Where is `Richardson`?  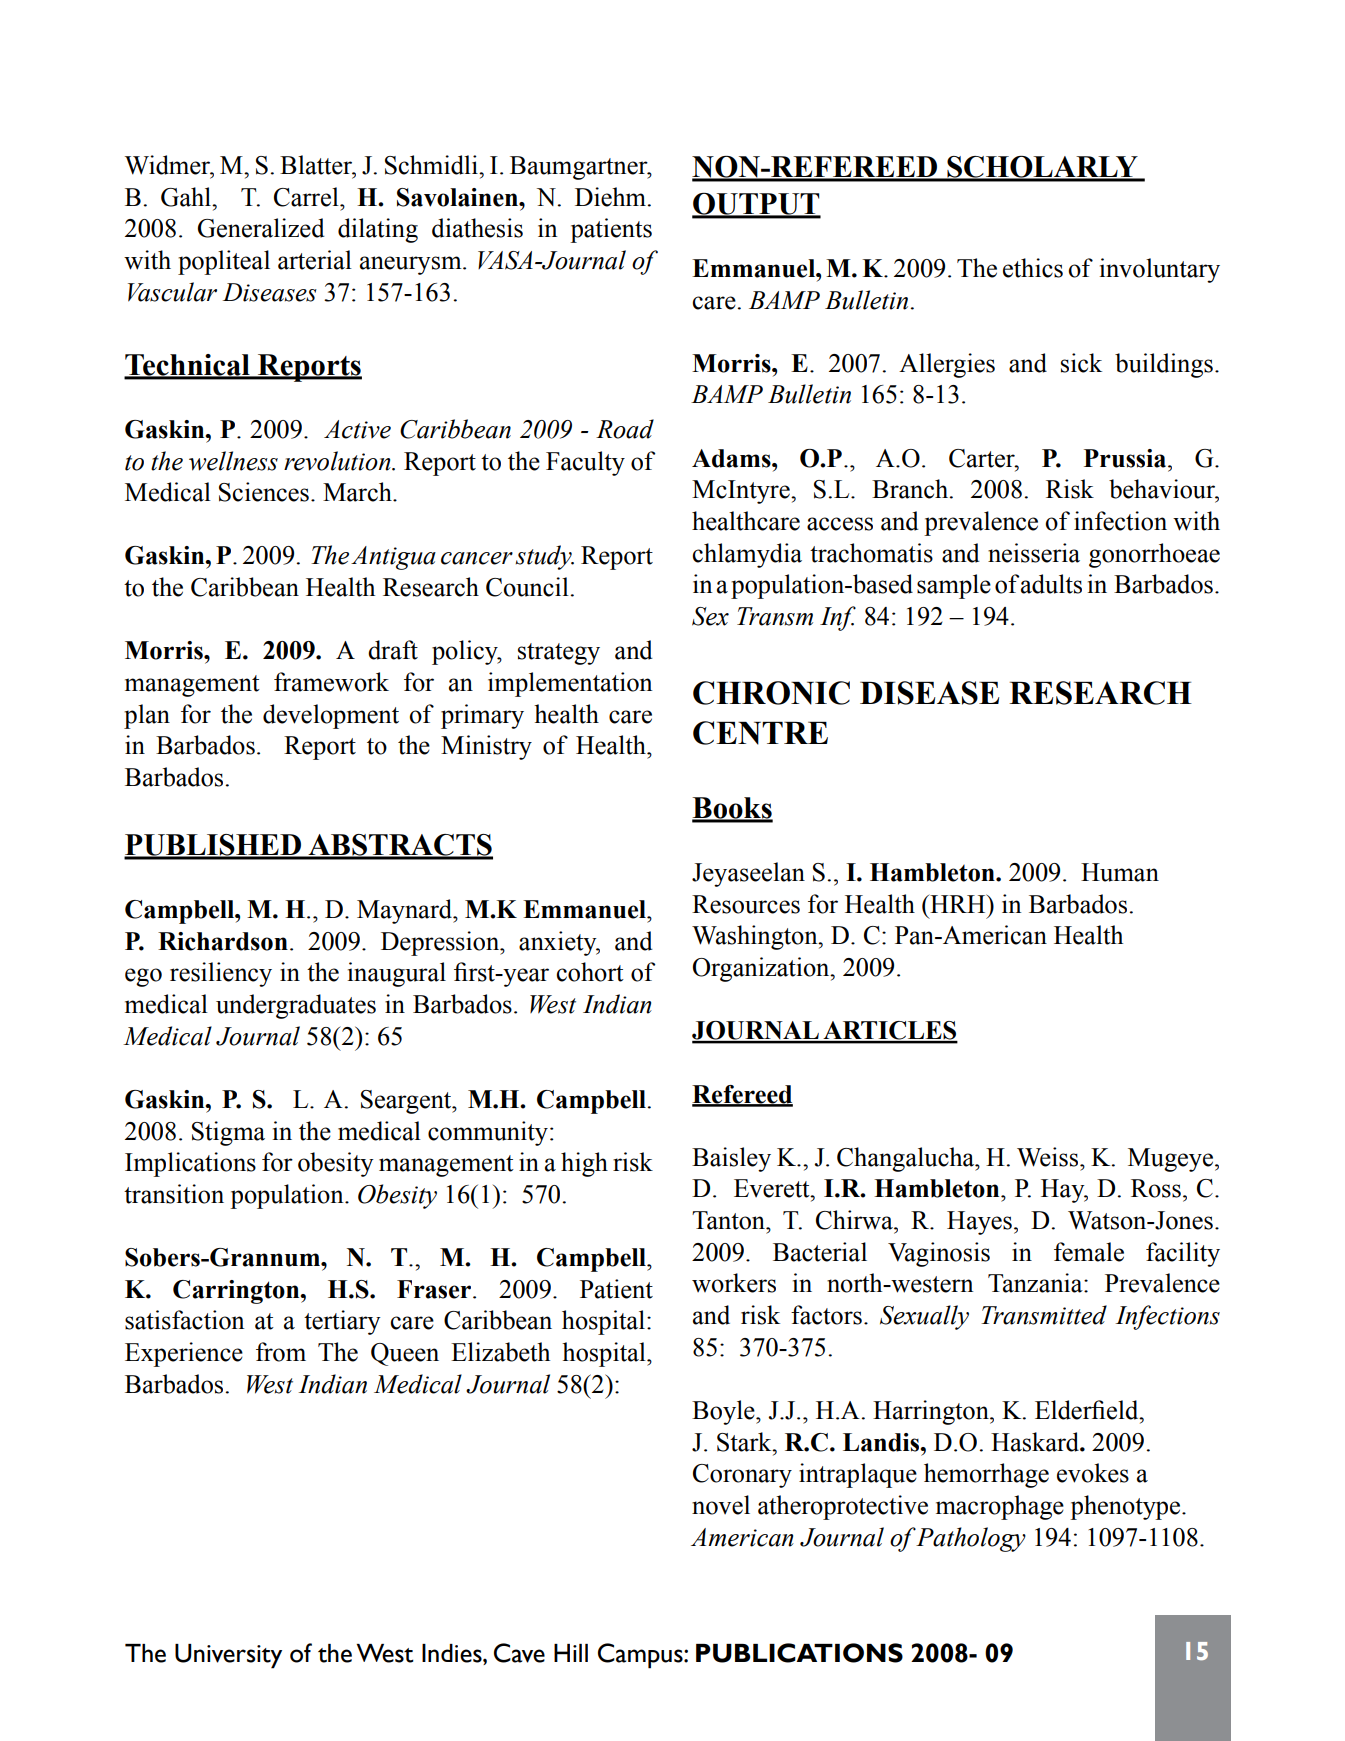
Richardson is located at coordinates (223, 941).
